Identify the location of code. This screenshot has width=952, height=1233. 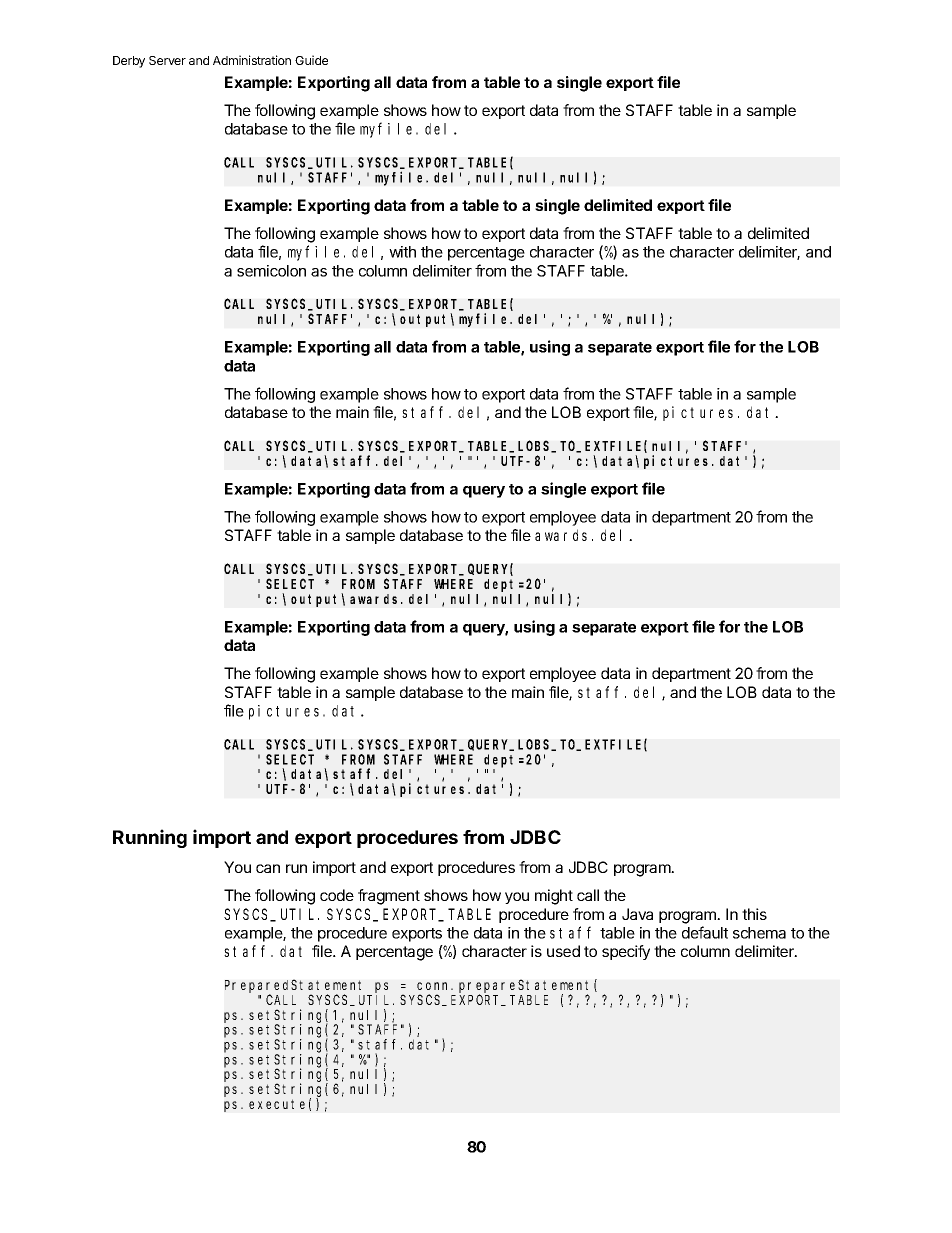
(337, 895).
